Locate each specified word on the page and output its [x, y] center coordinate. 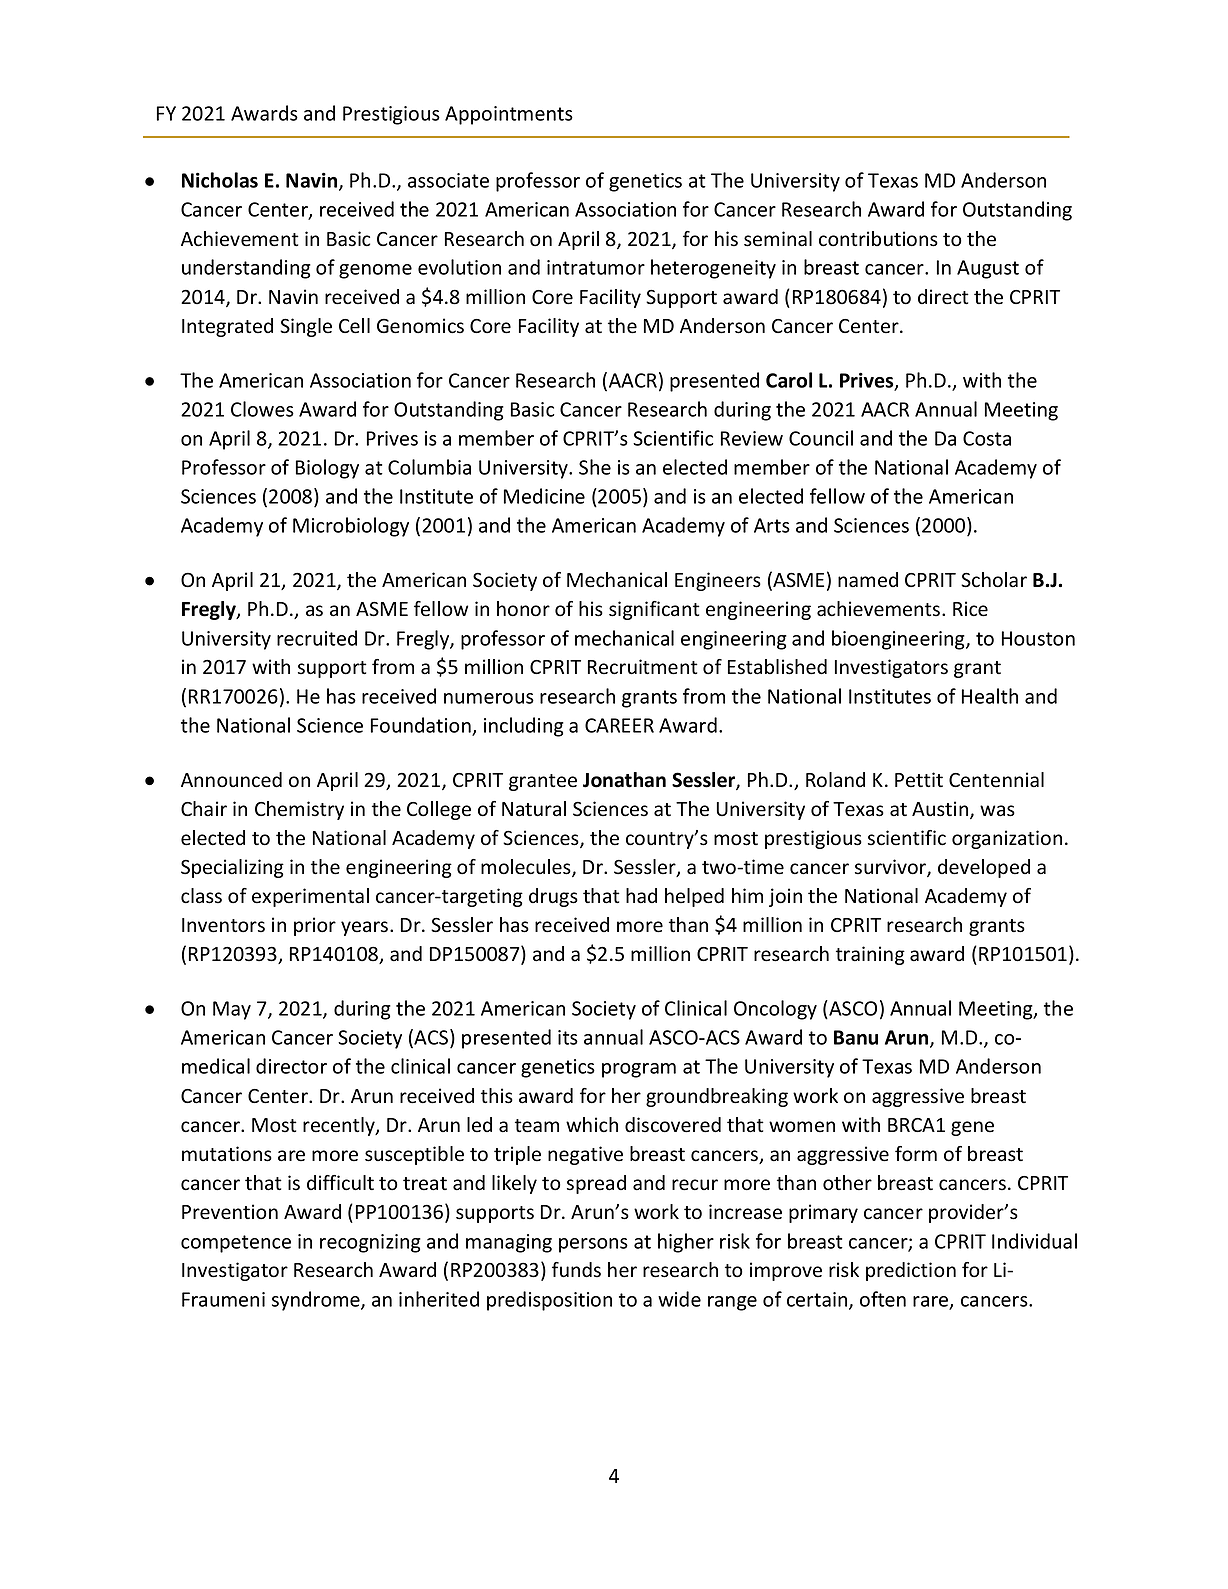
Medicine [544, 496]
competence [236, 1244]
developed [984, 868]
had [641, 896]
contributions [878, 239]
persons [593, 1245]
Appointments [509, 115]
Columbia [429, 467]
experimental [310, 897]
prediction [911, 1271]
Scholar [994, 580]
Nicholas [220, 180]
